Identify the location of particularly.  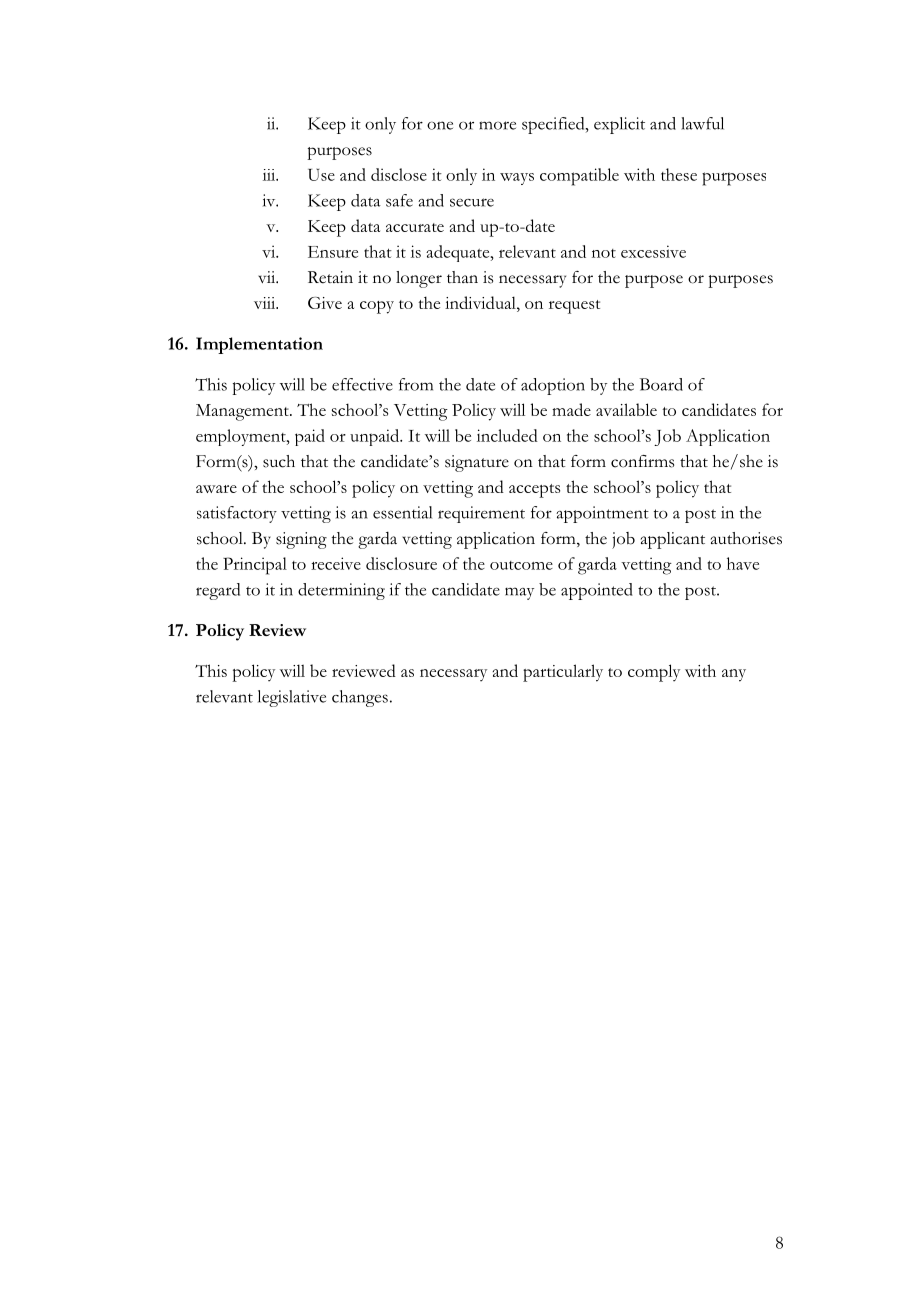
(563, 673).
